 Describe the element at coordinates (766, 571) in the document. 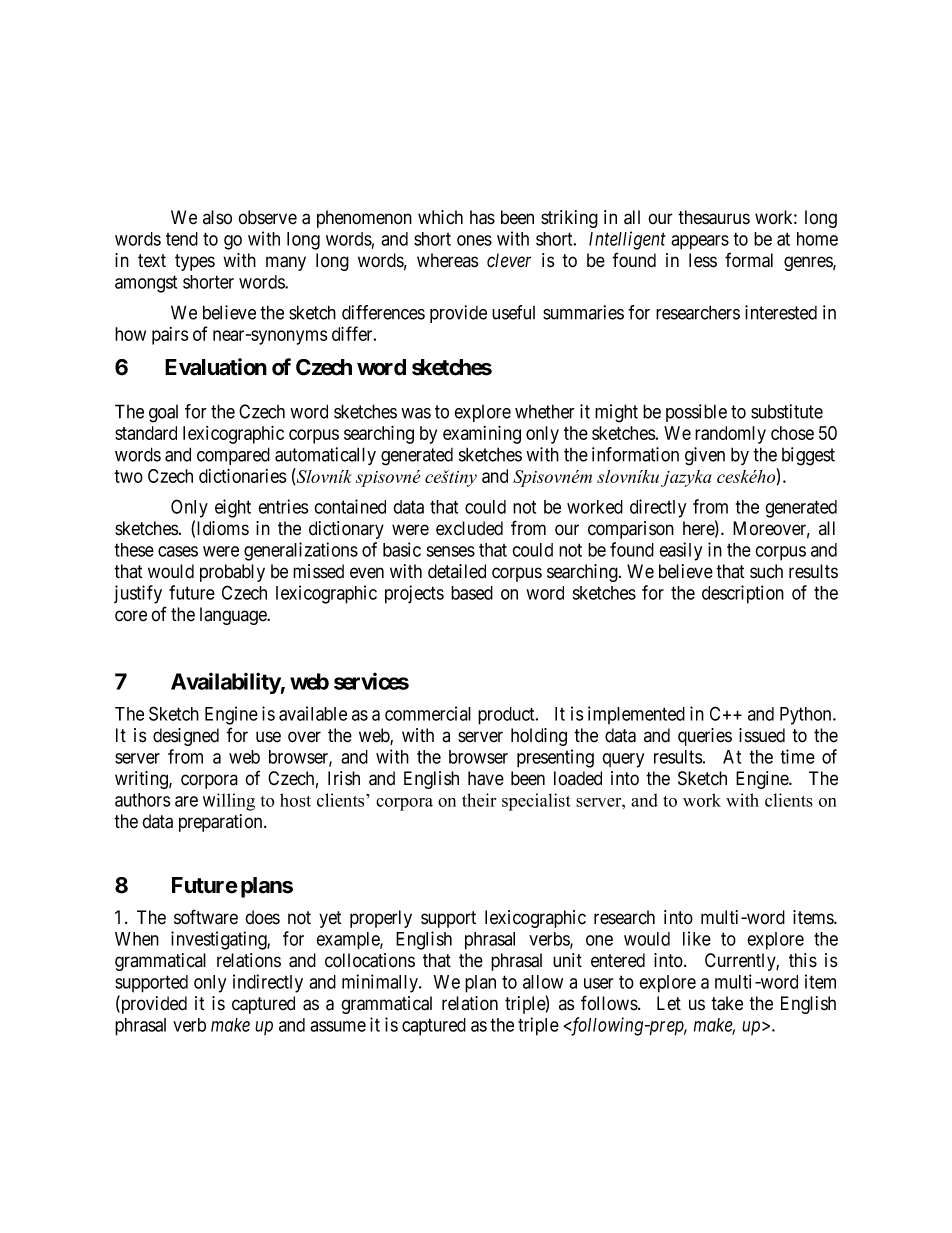

I see `such` at that location.
